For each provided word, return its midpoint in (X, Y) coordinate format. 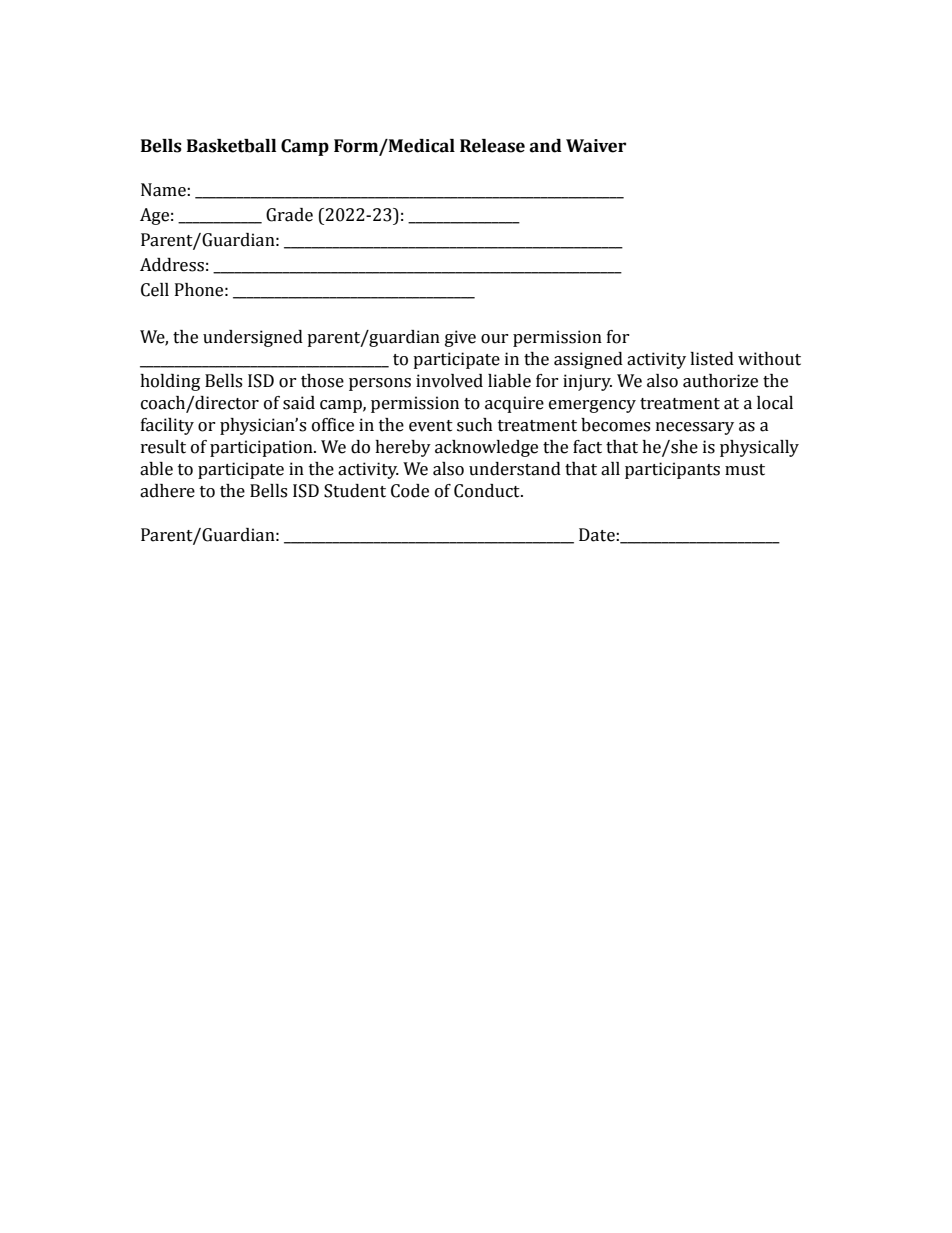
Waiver (596, 146)
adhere (167, 491)
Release (492, 146)
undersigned (253, 338)
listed (712, 359)
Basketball (231, 146)
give (460, 338)
